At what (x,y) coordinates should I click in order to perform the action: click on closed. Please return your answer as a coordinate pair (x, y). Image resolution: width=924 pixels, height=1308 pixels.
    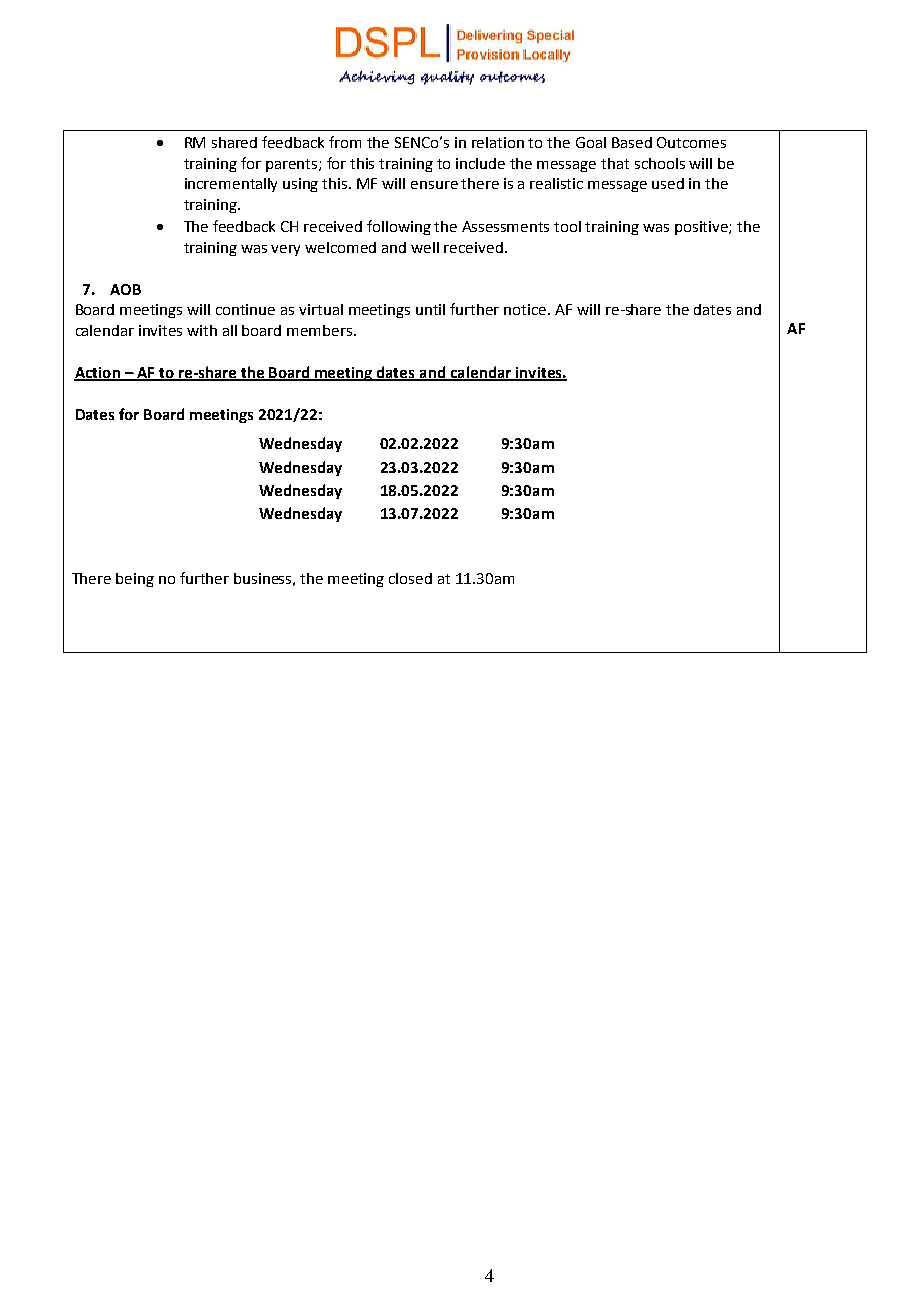
    Looking at the image, I should click on (410, 578).
